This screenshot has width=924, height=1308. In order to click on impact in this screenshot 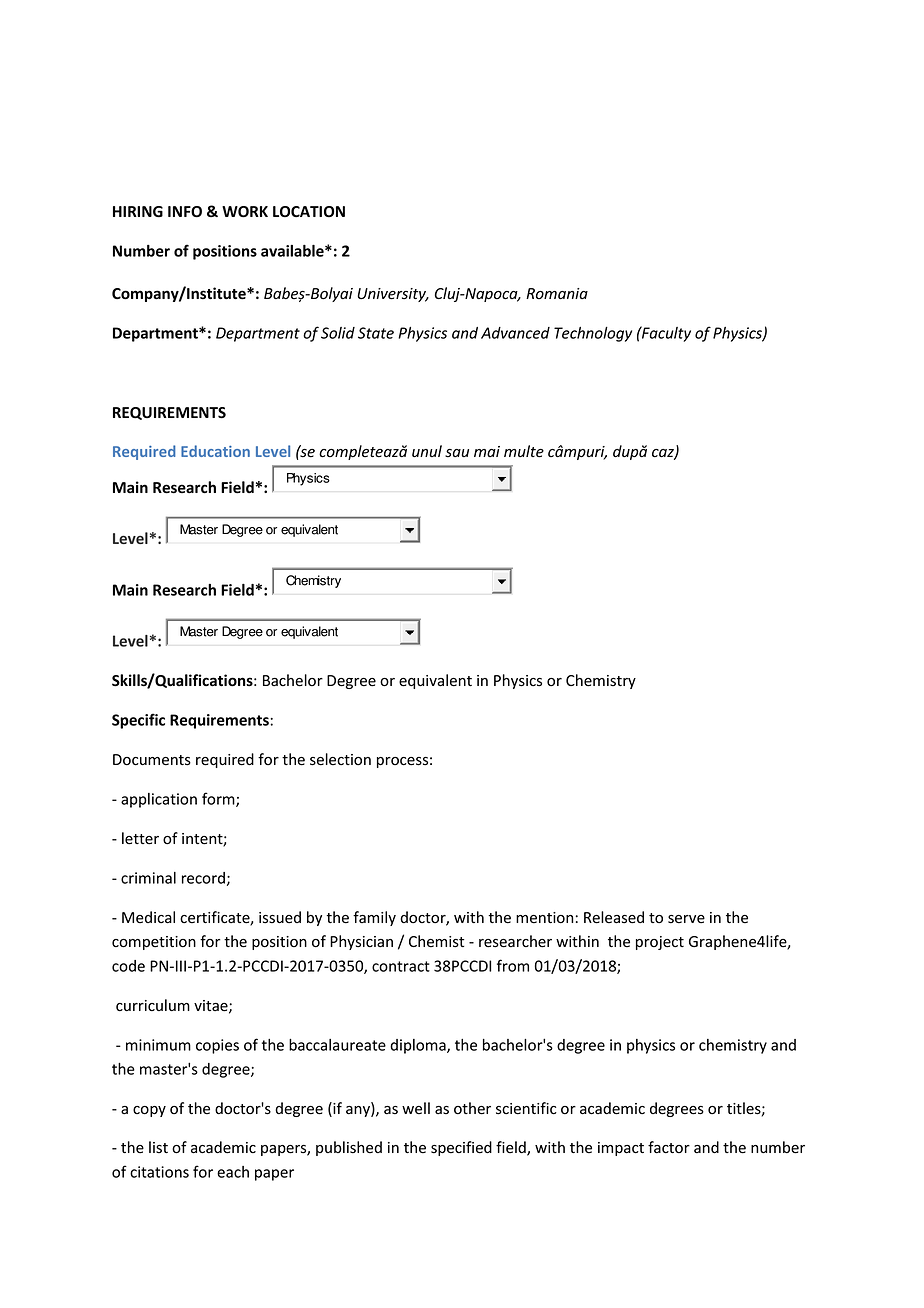, I will do `click(621, 1149)`.
